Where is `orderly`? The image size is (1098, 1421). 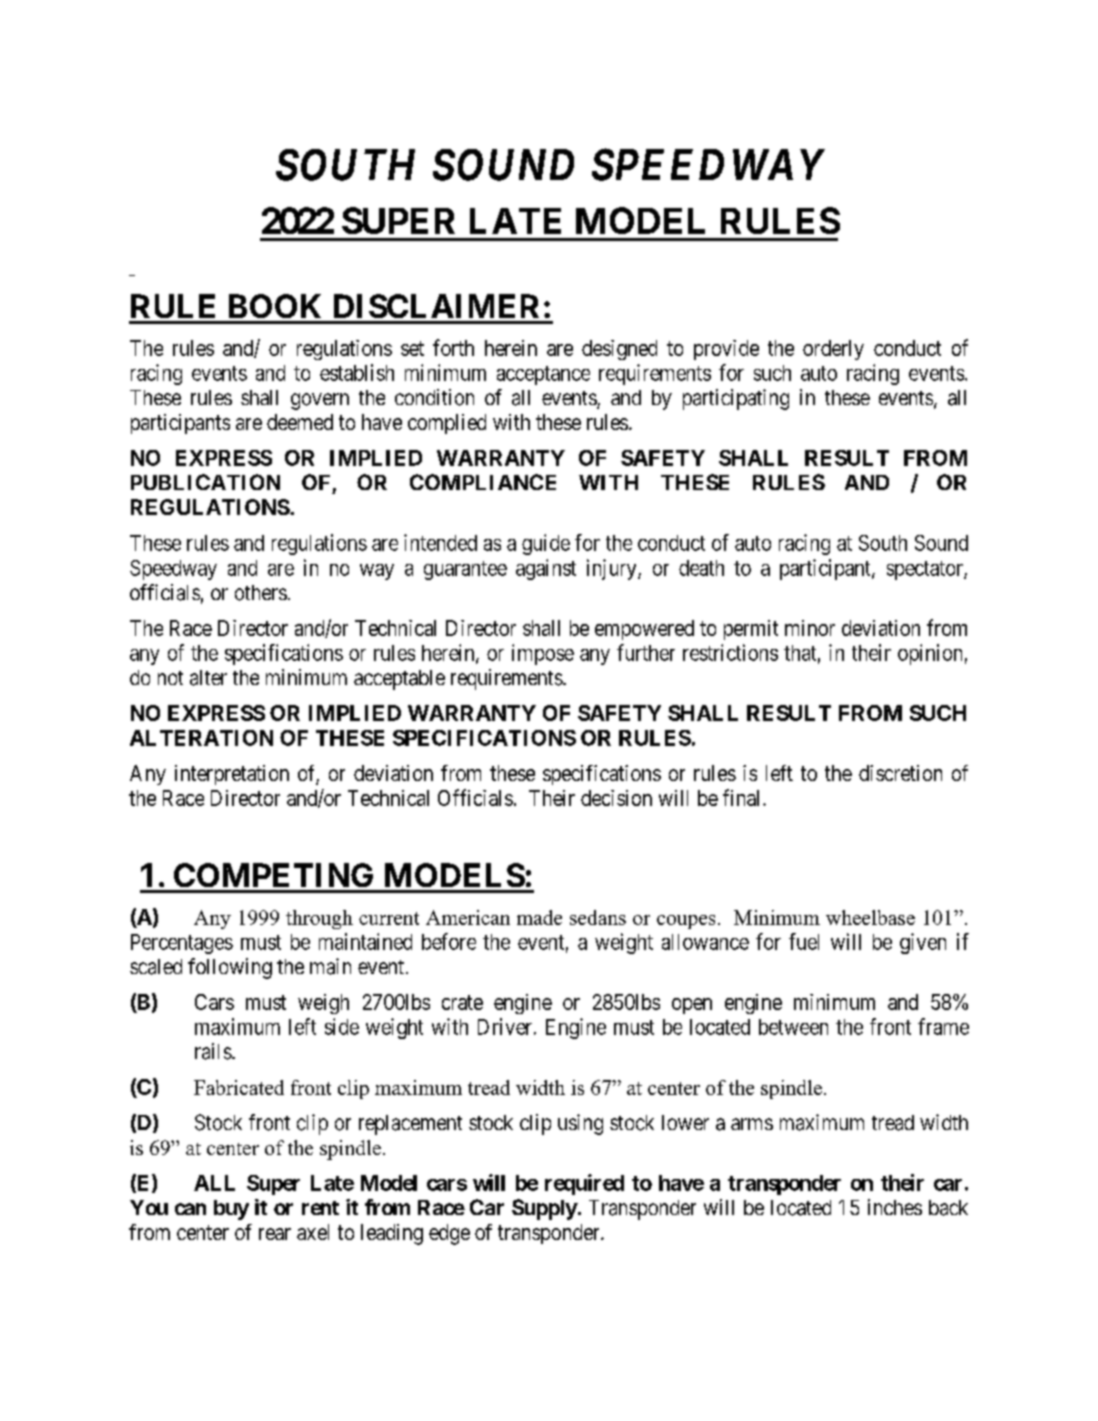
orderly is located at coordinates (833, 350).
